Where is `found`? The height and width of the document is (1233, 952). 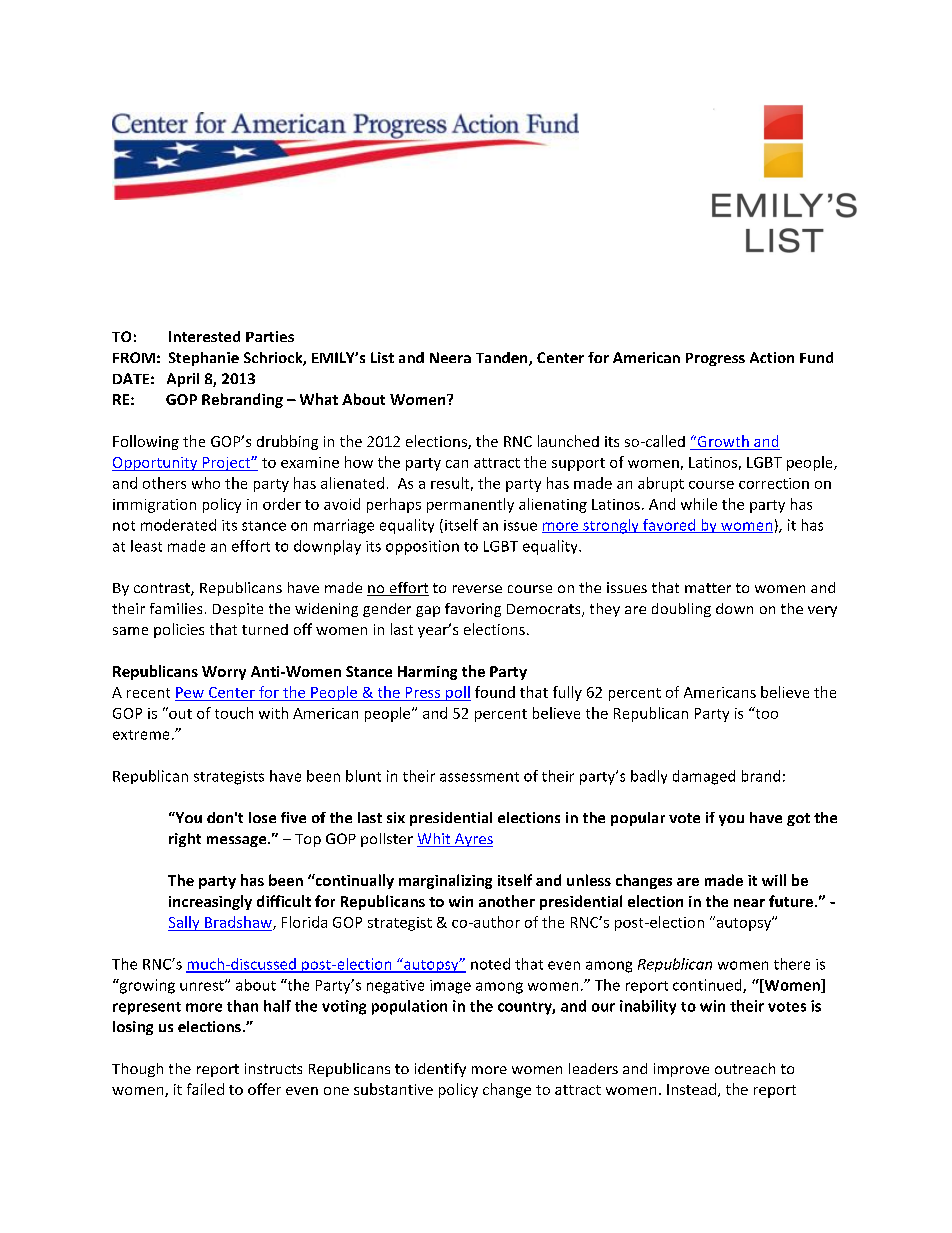
found is located at coordinates (495, 692).
